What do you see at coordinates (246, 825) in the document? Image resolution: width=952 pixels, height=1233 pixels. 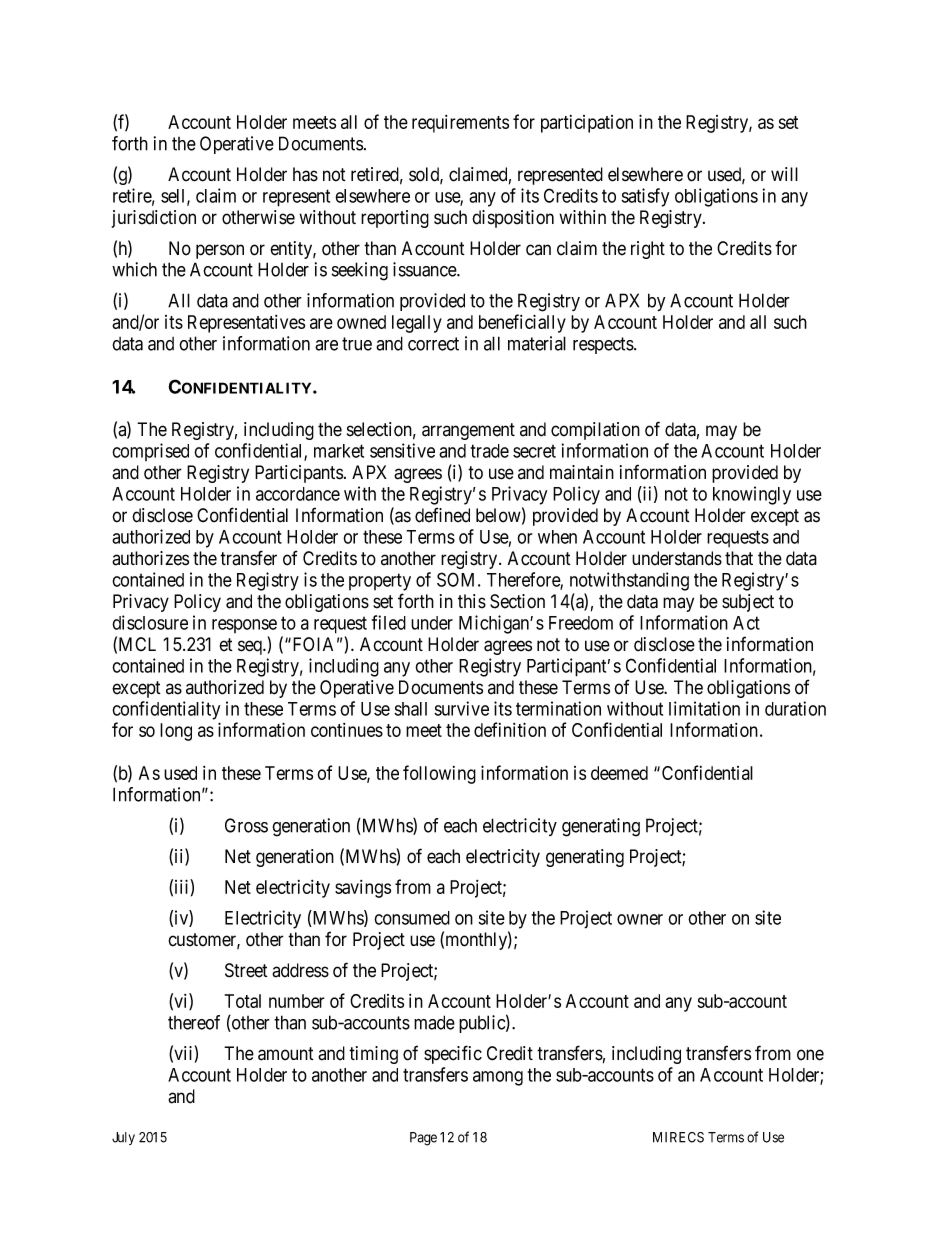 I see `Gross` at bounding box center [246, 825].
